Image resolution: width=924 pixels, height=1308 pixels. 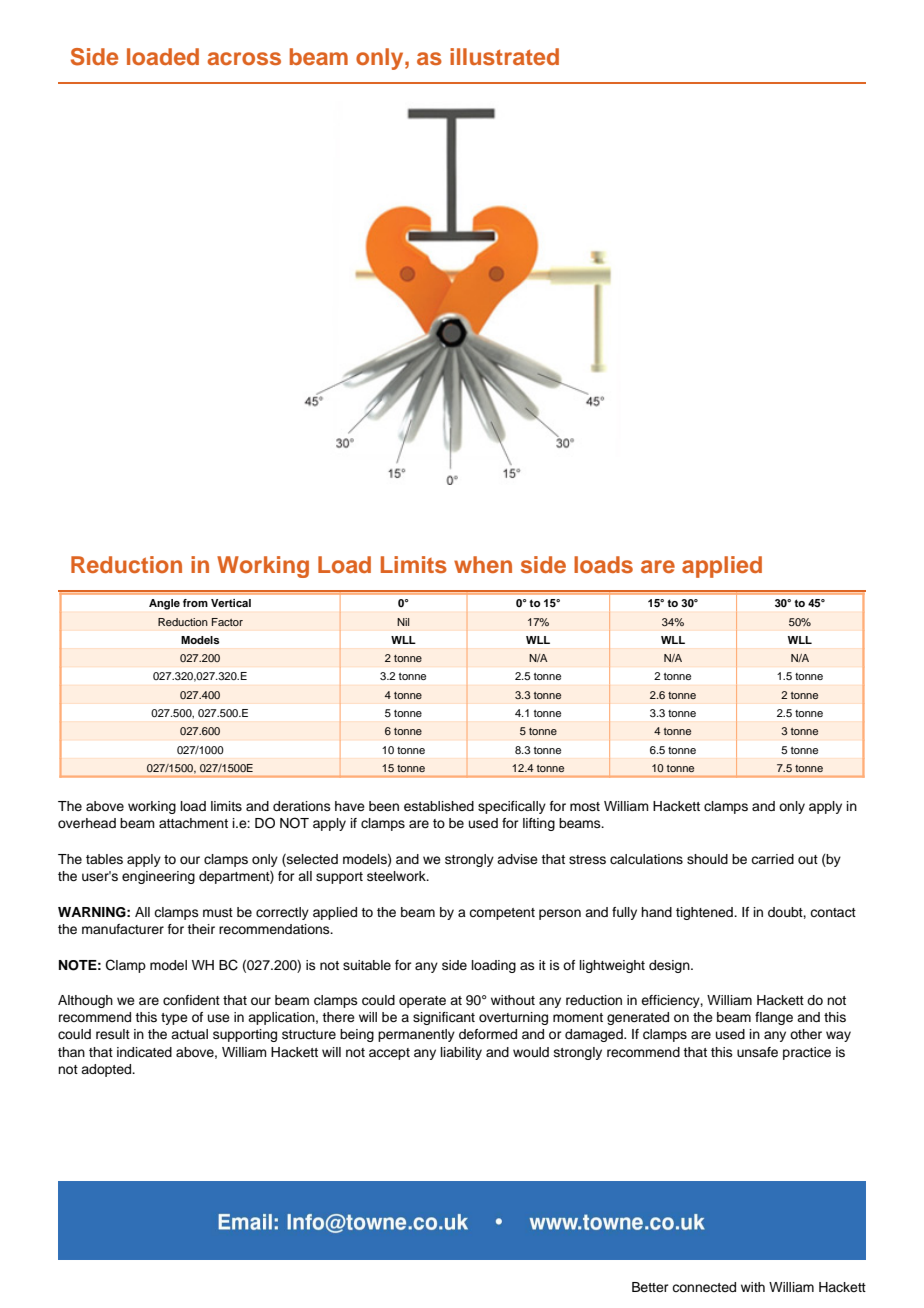 What do you see at coordinates (483, 564) in the page?
I see `when` at bounding box center [483, 564].
